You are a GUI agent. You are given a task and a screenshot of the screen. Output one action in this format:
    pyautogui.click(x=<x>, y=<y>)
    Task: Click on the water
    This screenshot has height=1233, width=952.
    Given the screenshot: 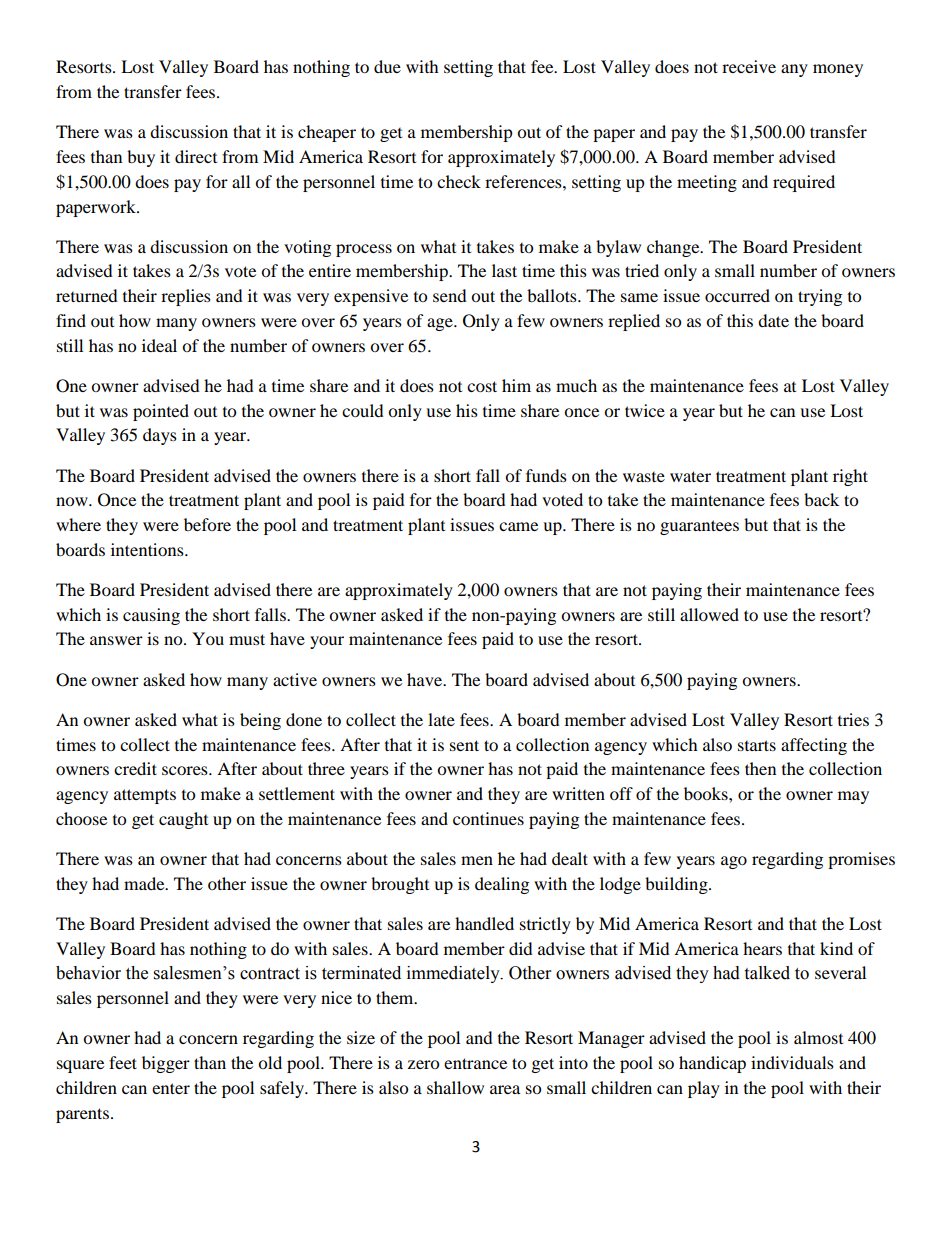 What is the action you would take?
    pyautogui.click(x=690, y=476)
